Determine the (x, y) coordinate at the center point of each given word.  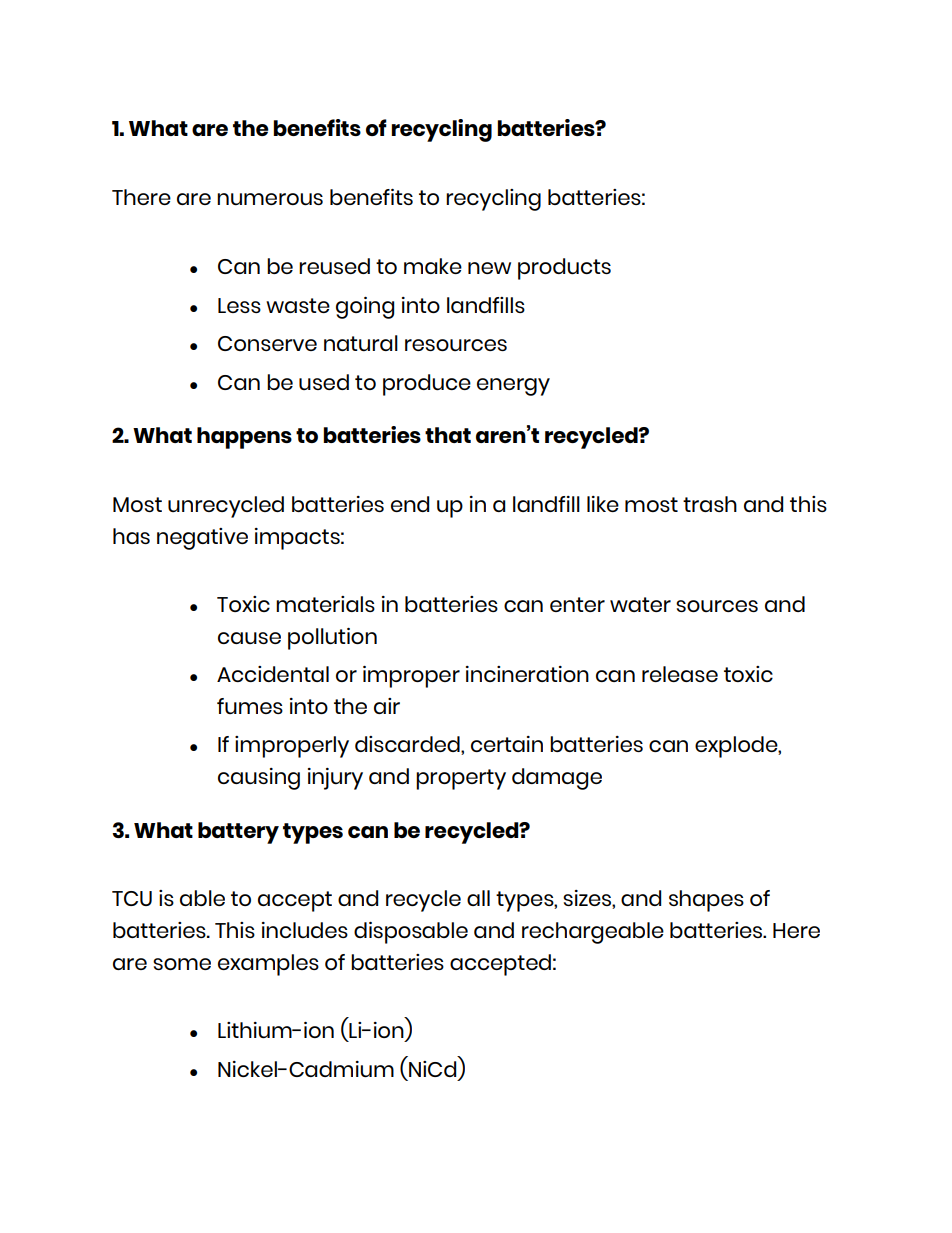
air (387, 706)
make (433, 266)
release (680, 674)
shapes (706, 901)
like (603, 504)
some (182, 964)
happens (244, 438)
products (564, 269)
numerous (270, 199)
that (448, 435)
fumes (250, 706)
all (478, 898)
